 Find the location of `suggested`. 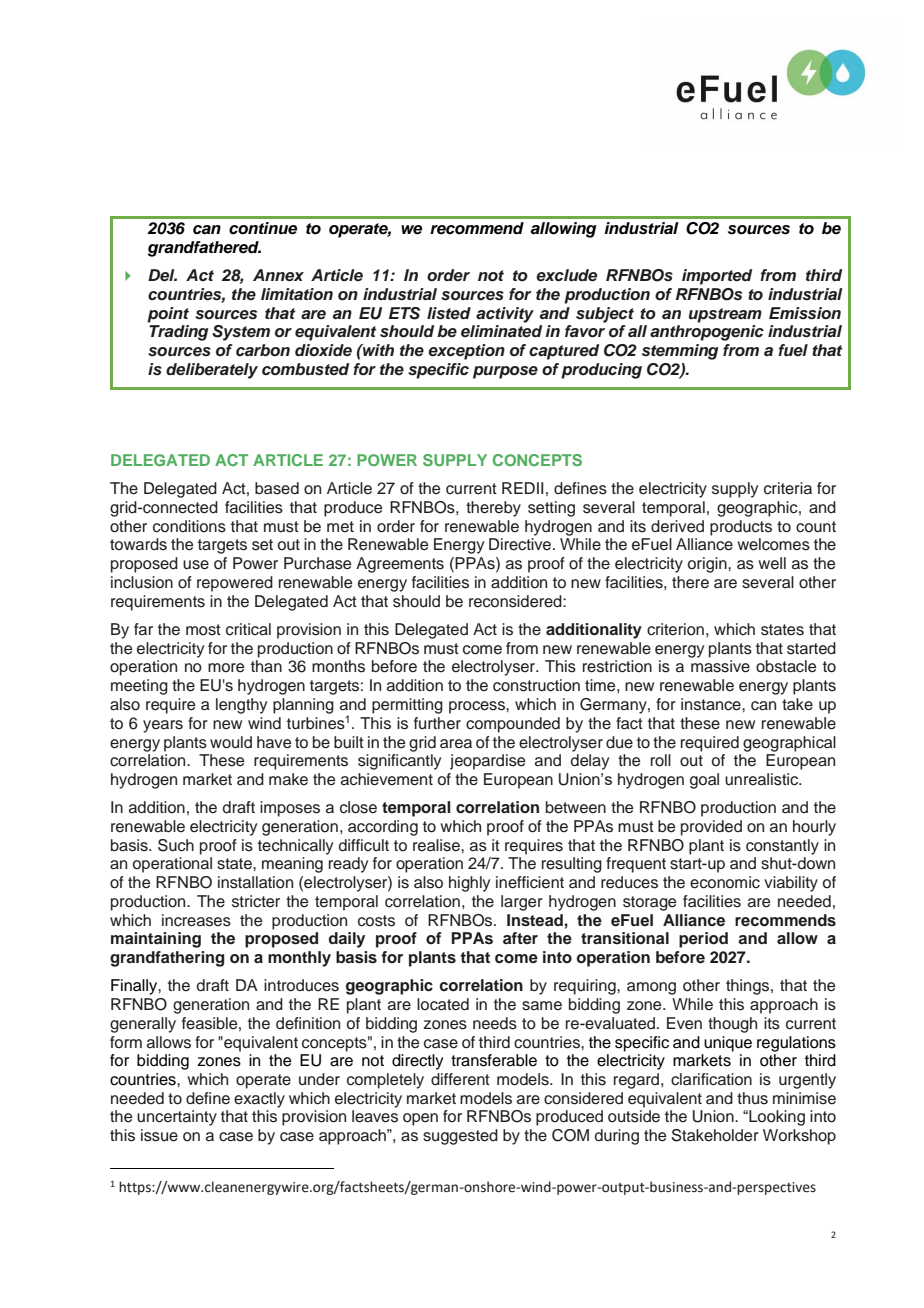

suggested is located at coordinates (460, 1137).
